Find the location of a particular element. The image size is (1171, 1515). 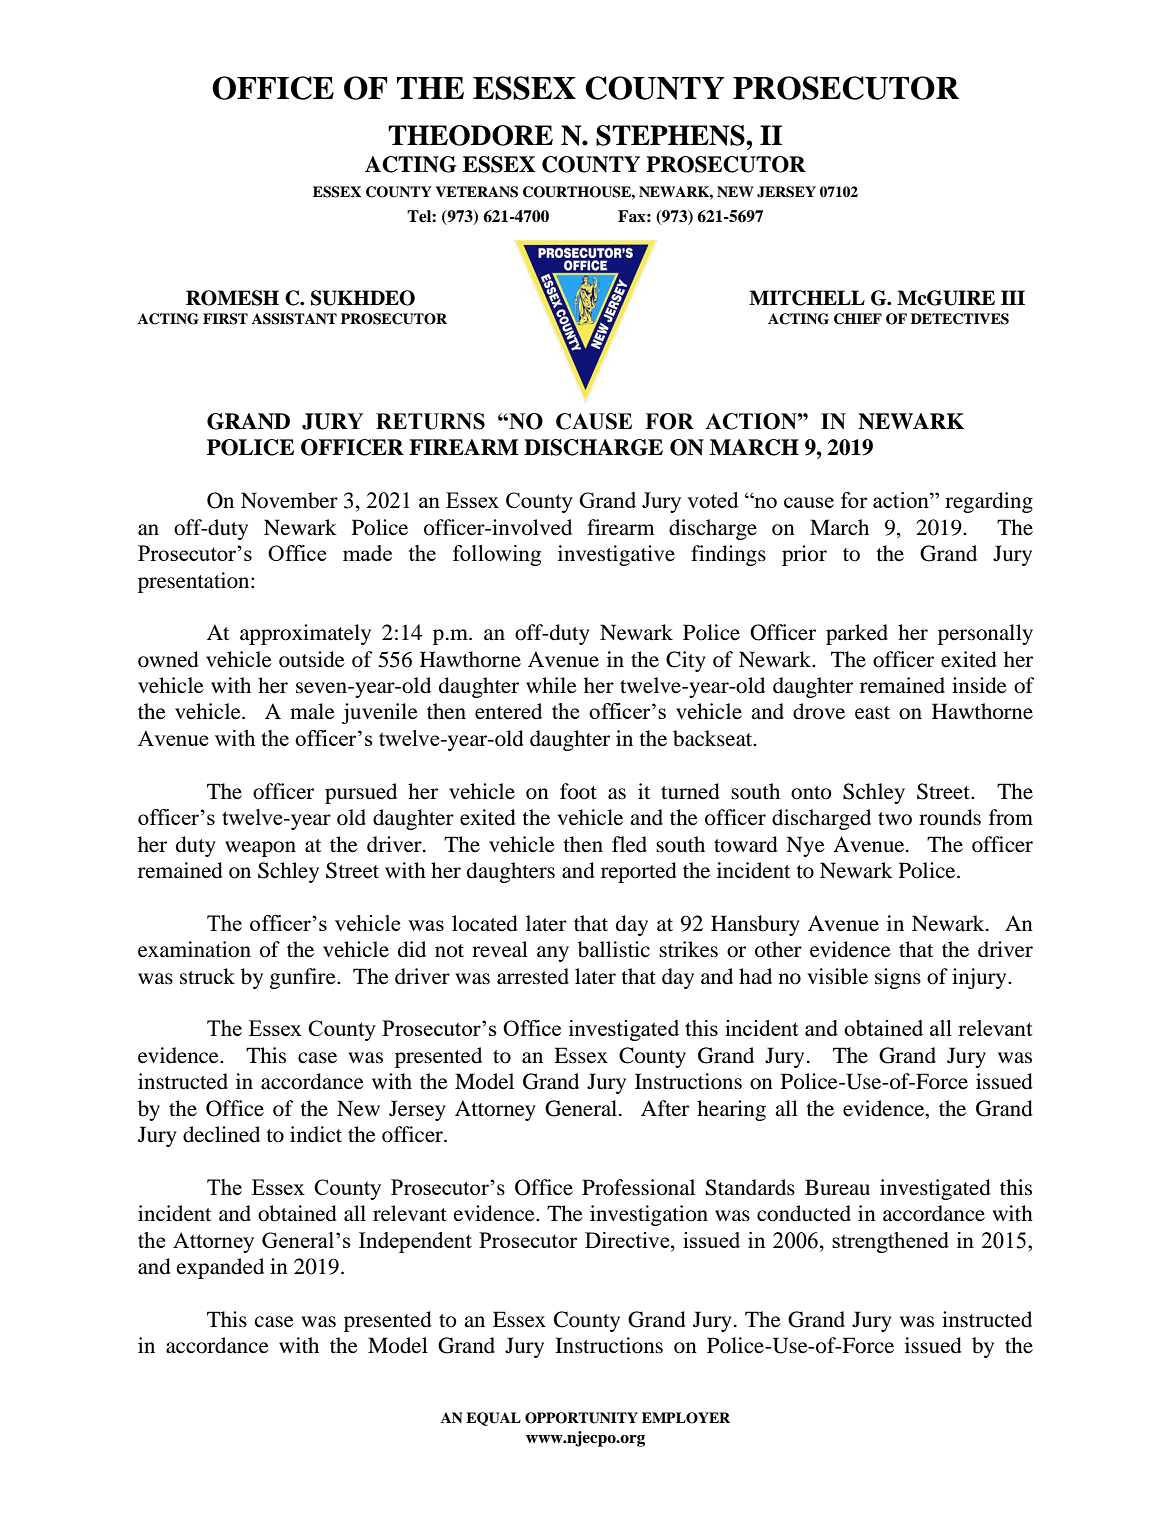

III is located at coordinates (1013, 297).
